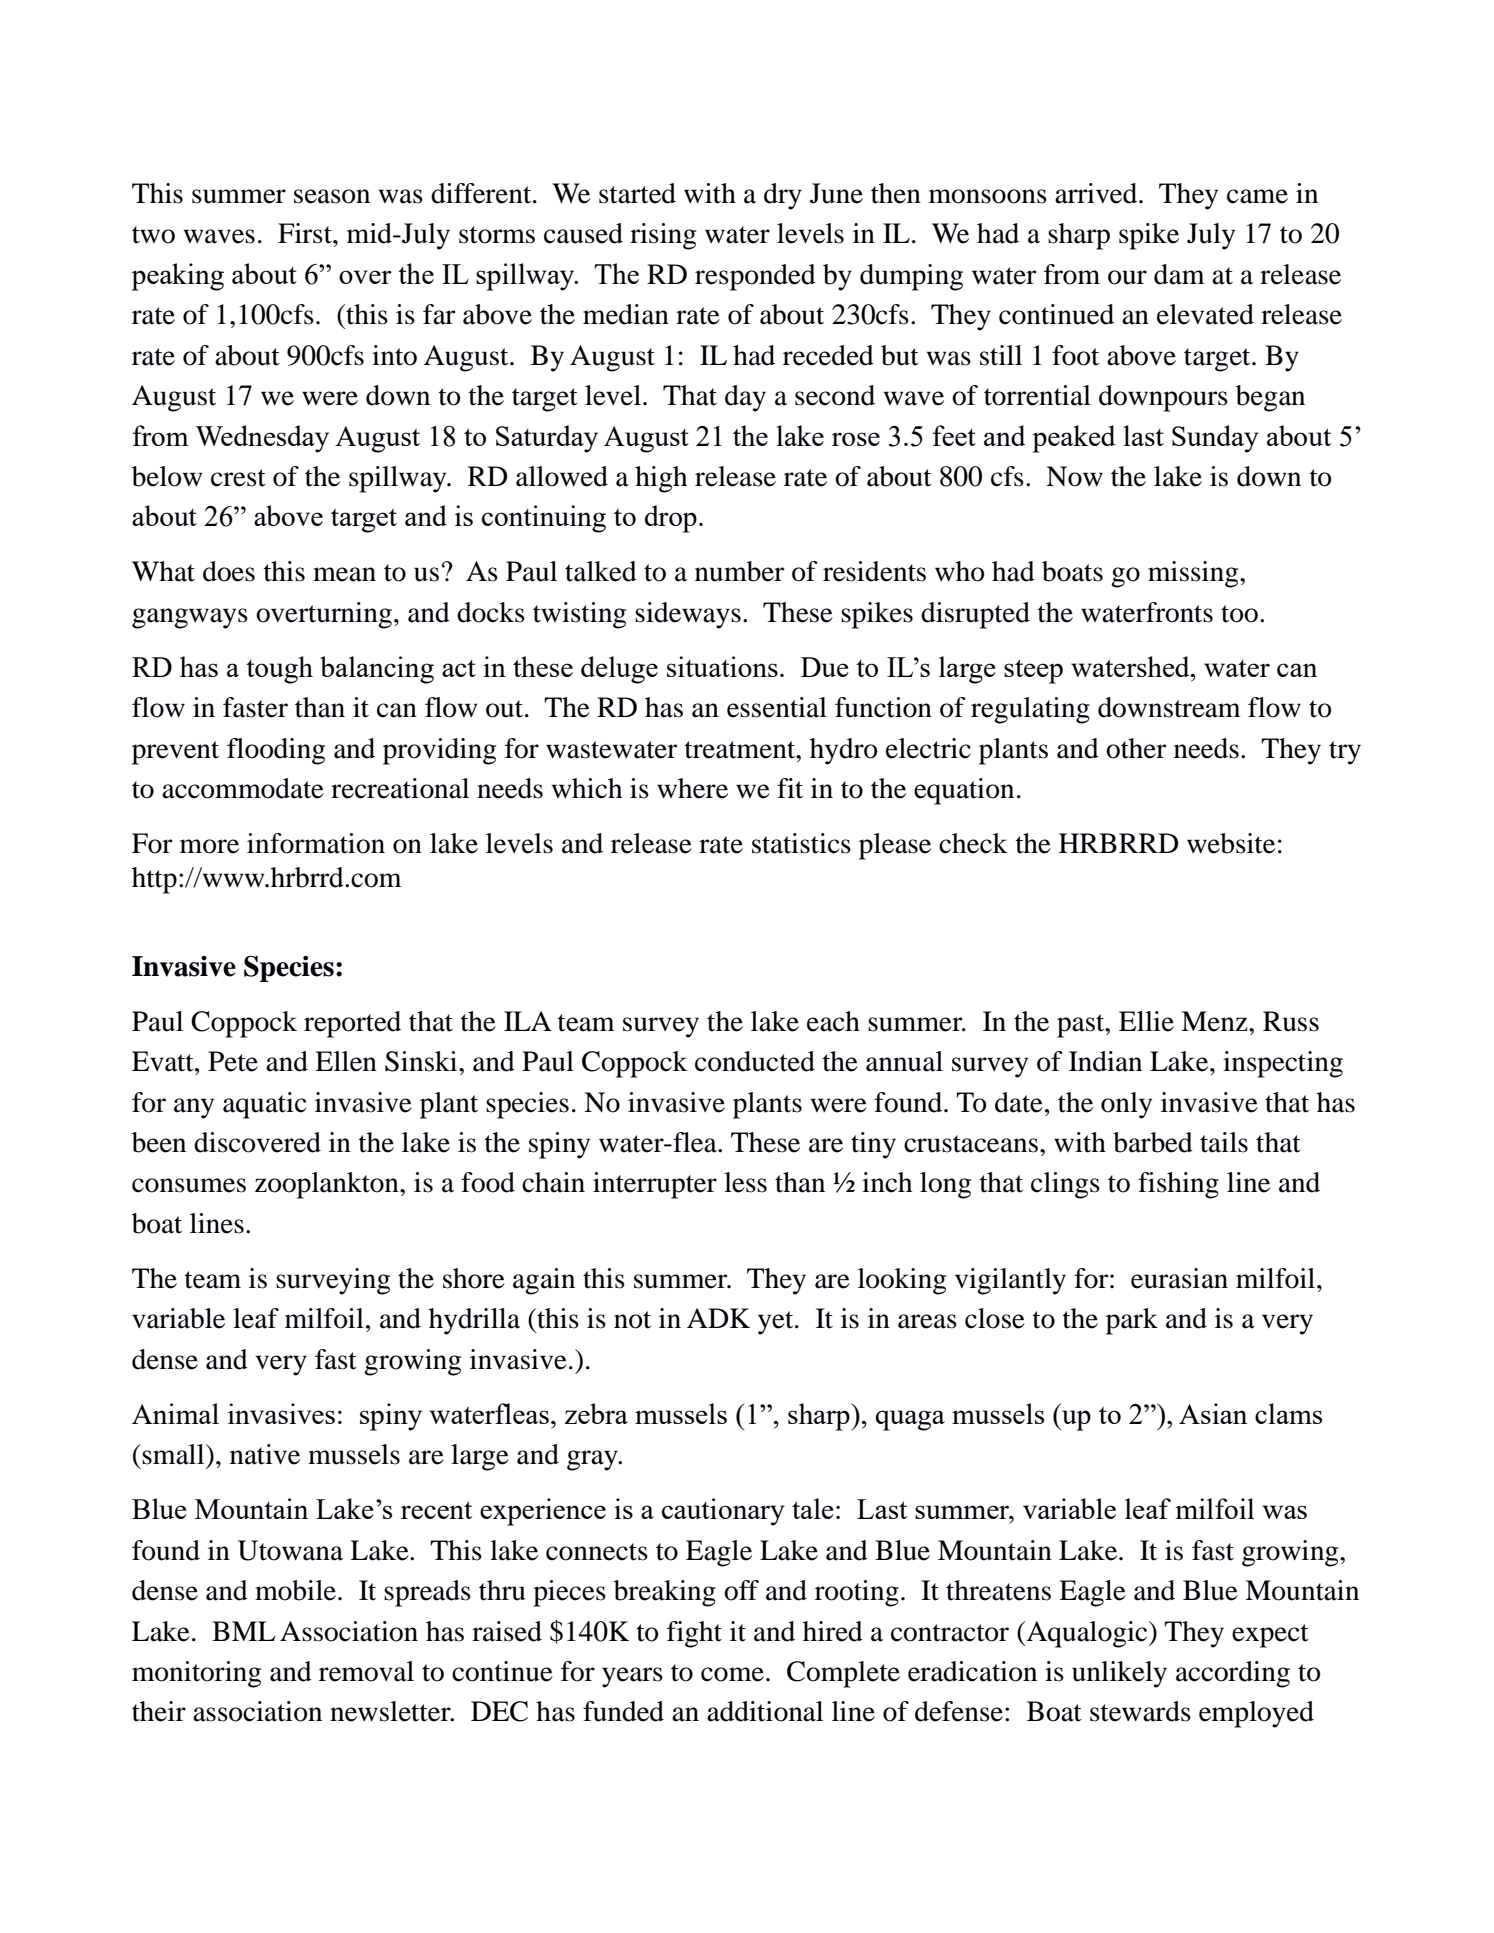 The height and width of the image is (1933, 1494). Describe the element at coordinates (1233, 1674) in the image. I see `according` at that location.
